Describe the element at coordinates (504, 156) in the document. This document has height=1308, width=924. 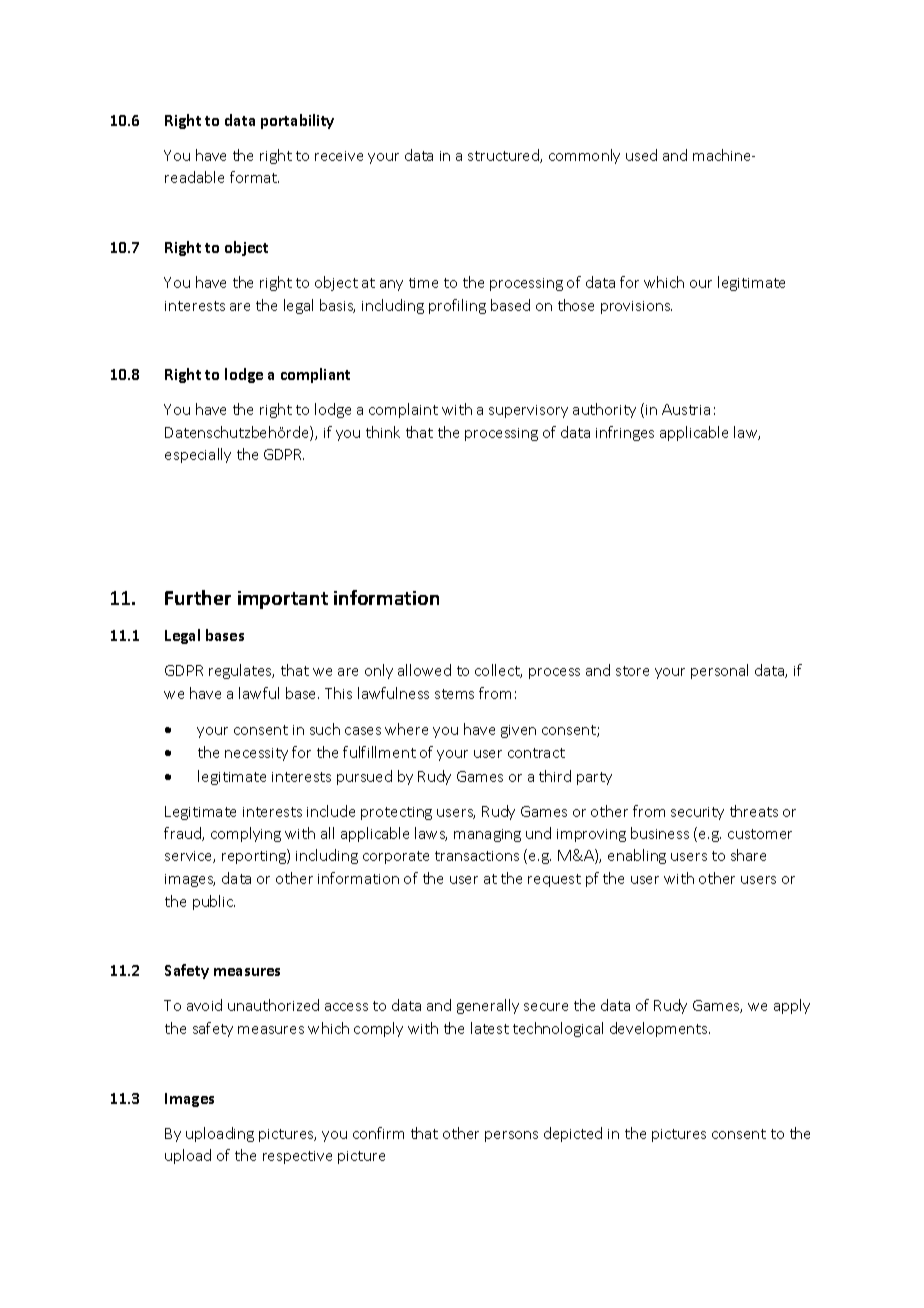
I see `structured` at that location.
